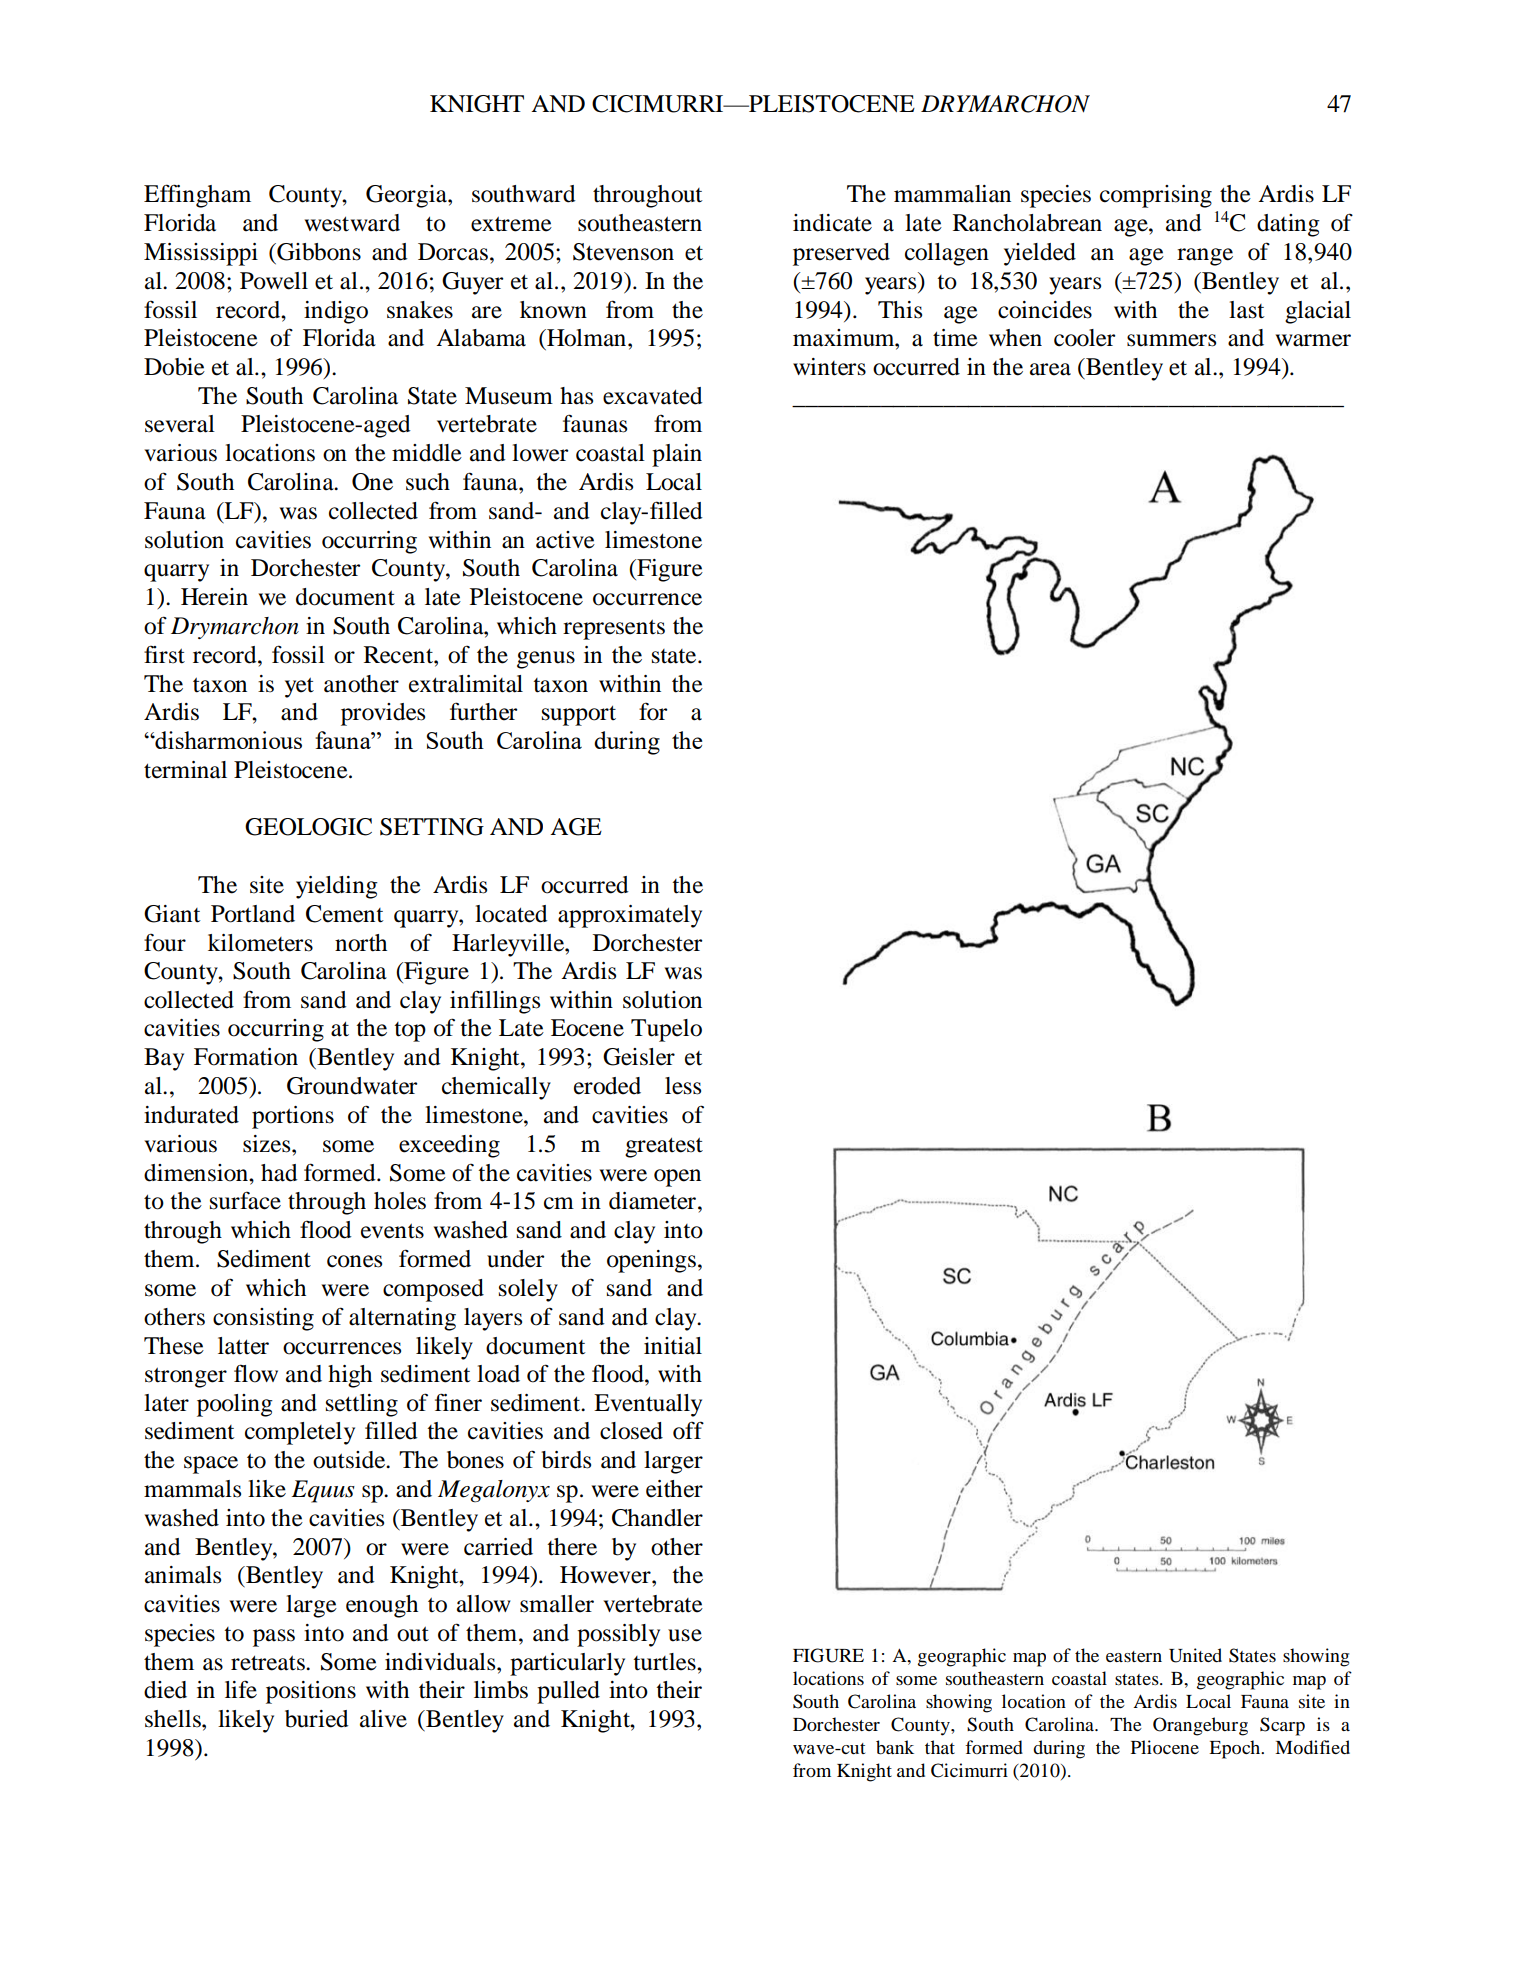 Image resolution: width=1531 pixels, height=1981 pixels. Describe the element at coordinates (260, 943) in the page. I see `kilometers` at that location.
